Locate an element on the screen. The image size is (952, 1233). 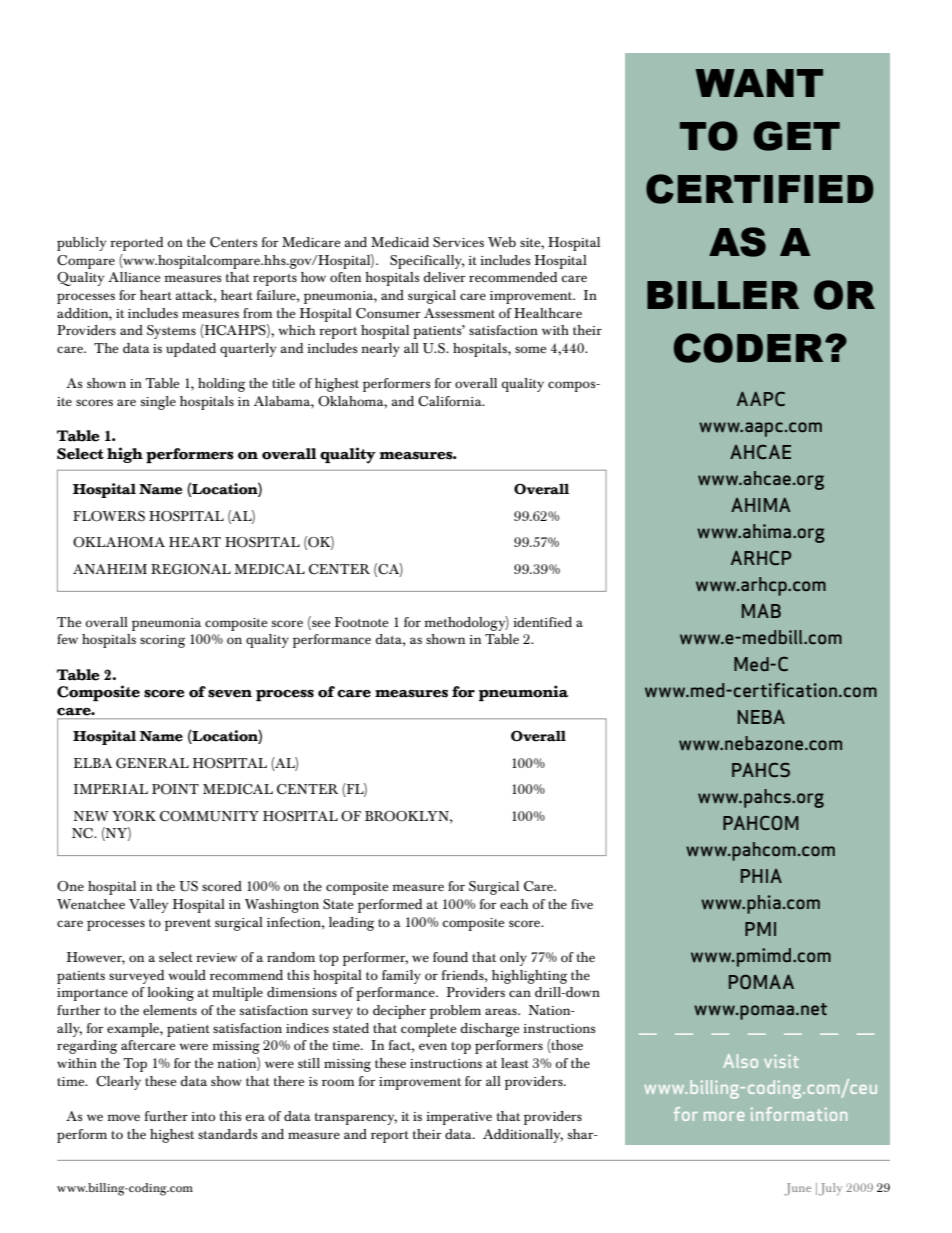
publicly is located at coordinates (81, 244).
